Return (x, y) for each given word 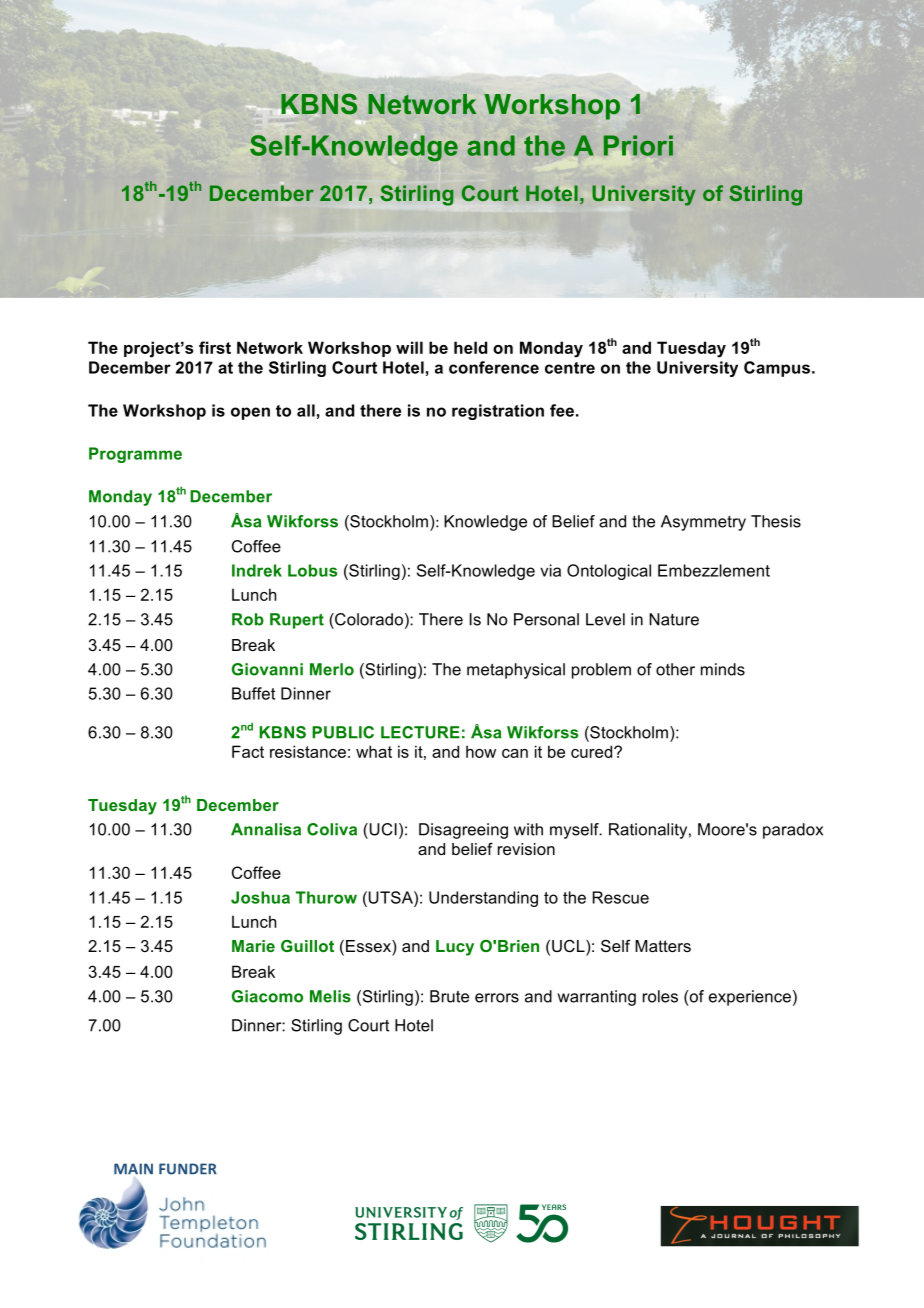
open (250, 413)
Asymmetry (703, 523)
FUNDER (188, 1169)
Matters (663, 946)
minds (723, 669)
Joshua (260, 897)
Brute (449, 996)
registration (498, 412)
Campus (777, 369)
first (215, 347)
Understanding (483, 899)
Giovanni (267, 669)
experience (750, 998)
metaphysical (516, 671)
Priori (638, 145)
